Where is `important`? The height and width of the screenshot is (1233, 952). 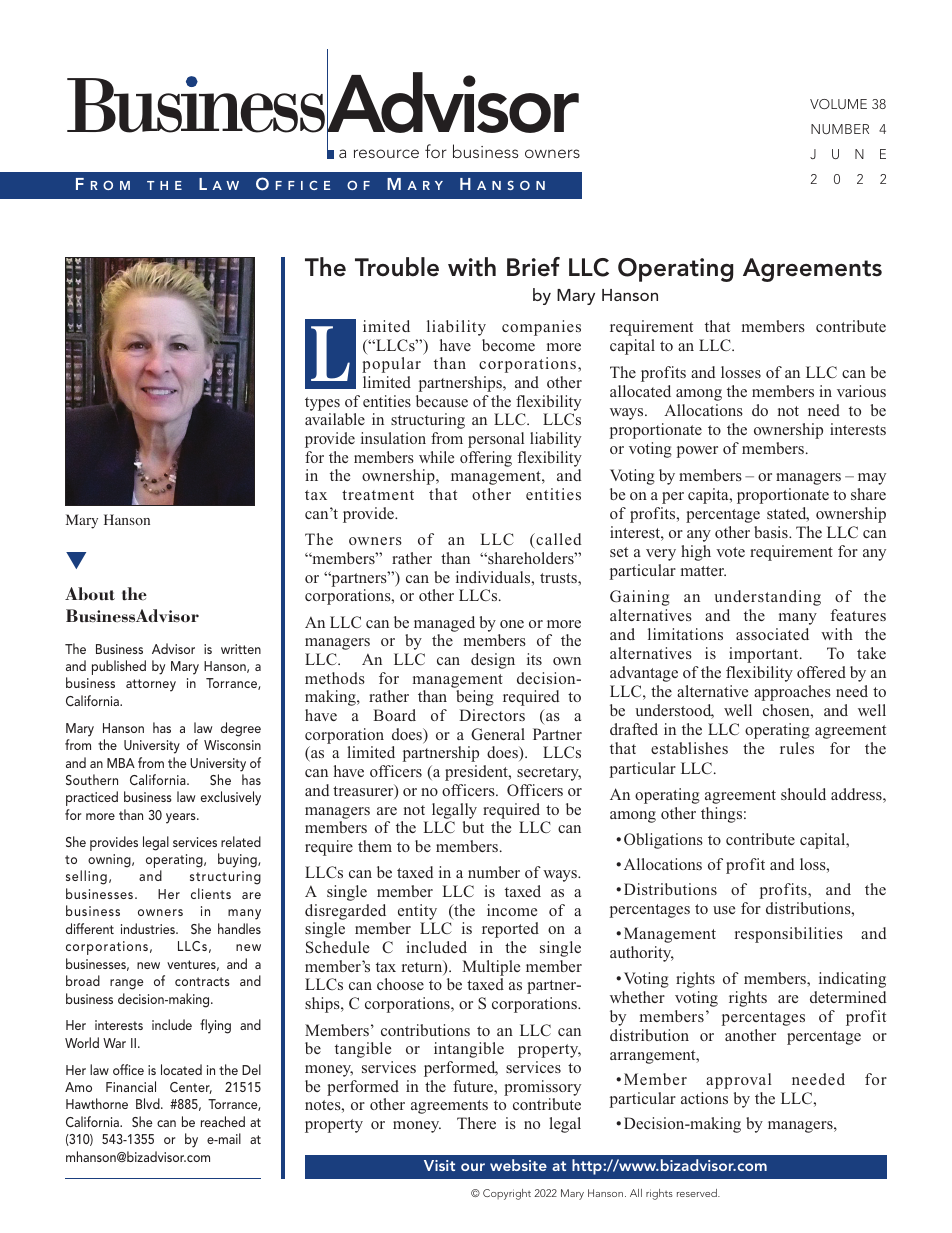 important is located at coordinates (765, 655).
